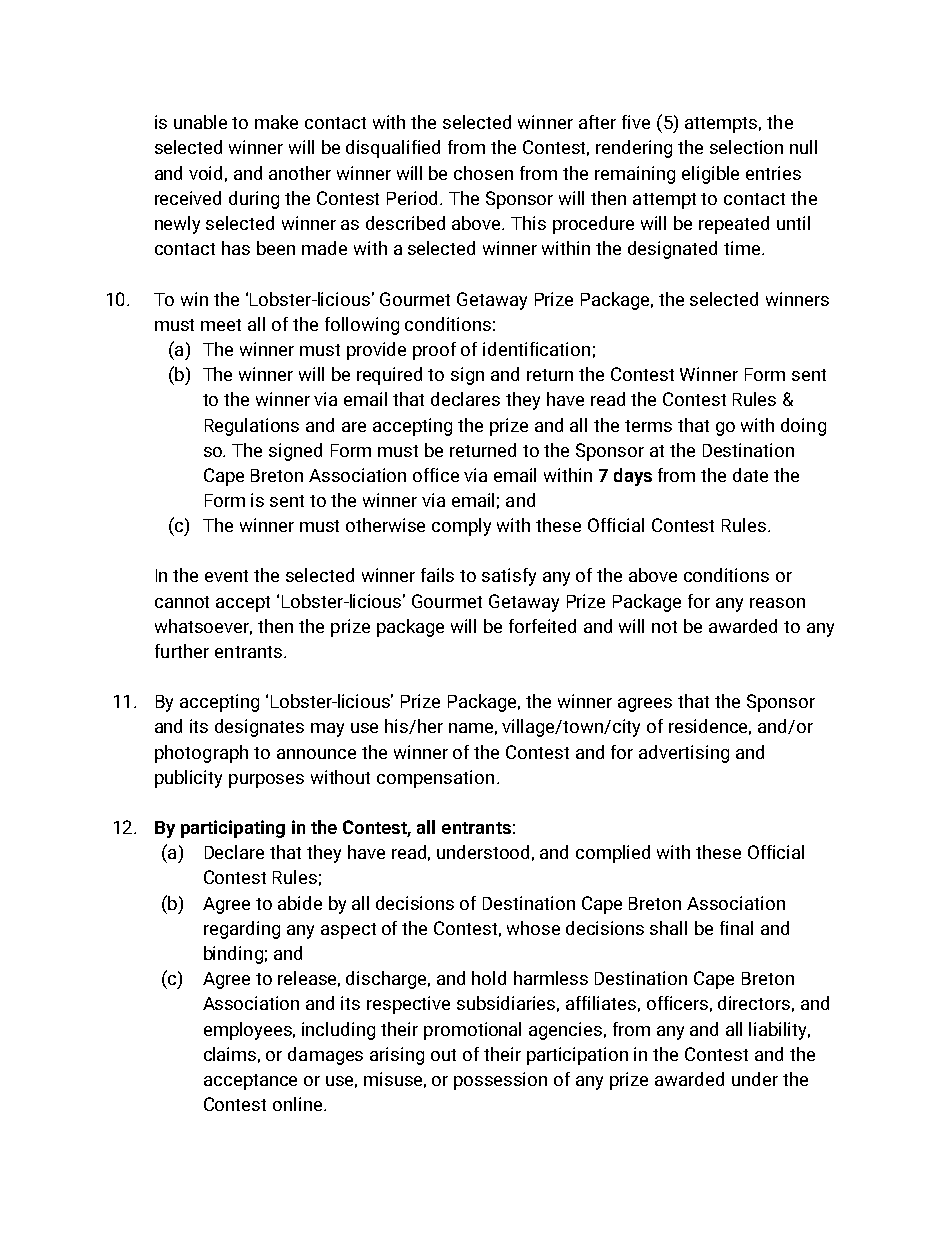 This screenshot has height=1233, width=952. Describe the element at coordinates (746, 147) in the screenshot. I see `selection` at that location.
